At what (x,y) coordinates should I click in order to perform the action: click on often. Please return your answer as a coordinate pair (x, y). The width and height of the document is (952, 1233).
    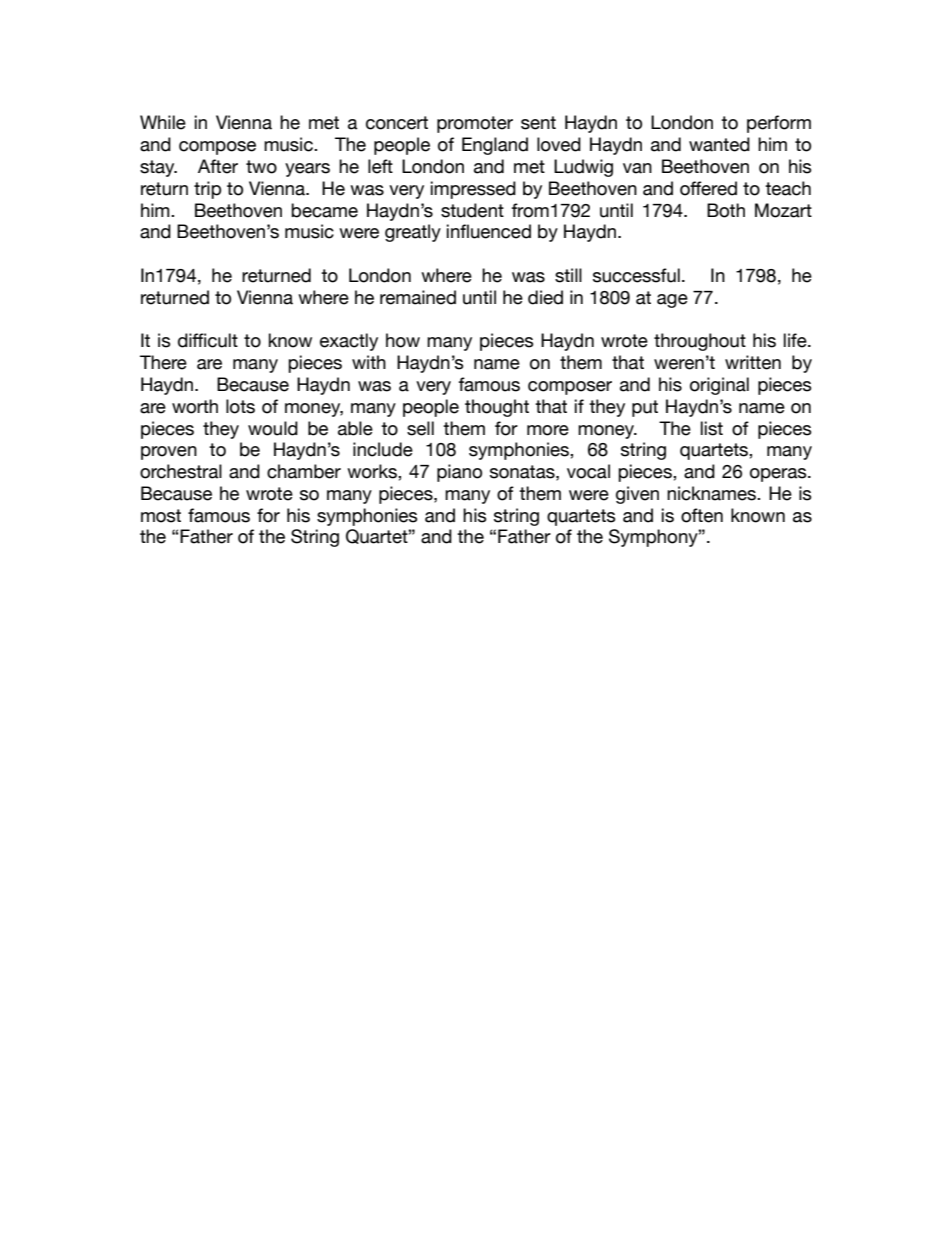
    Looking at the image, I should click on (702, 515).
